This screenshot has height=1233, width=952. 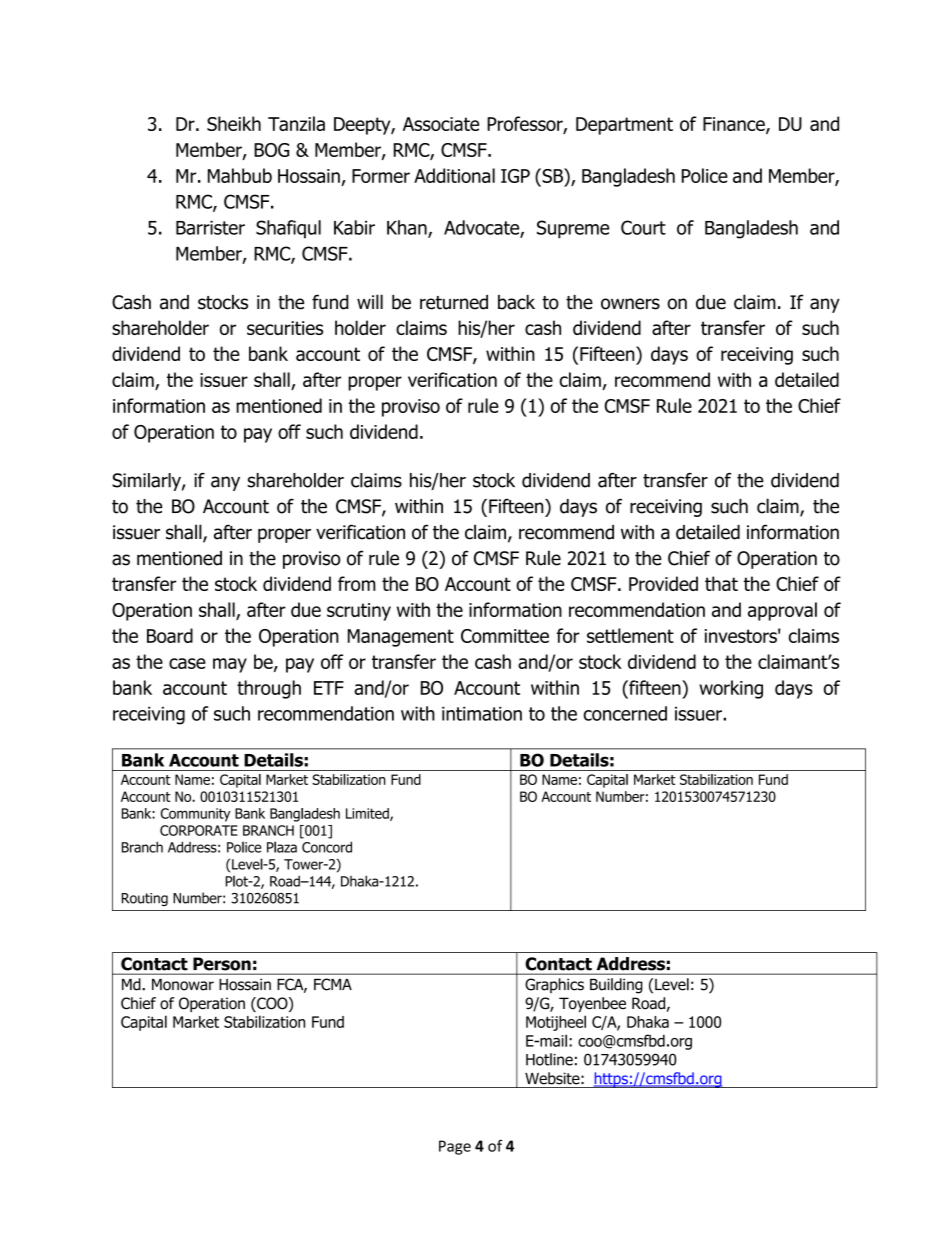 I want to click on concerned, so click(x=625, y=713).
